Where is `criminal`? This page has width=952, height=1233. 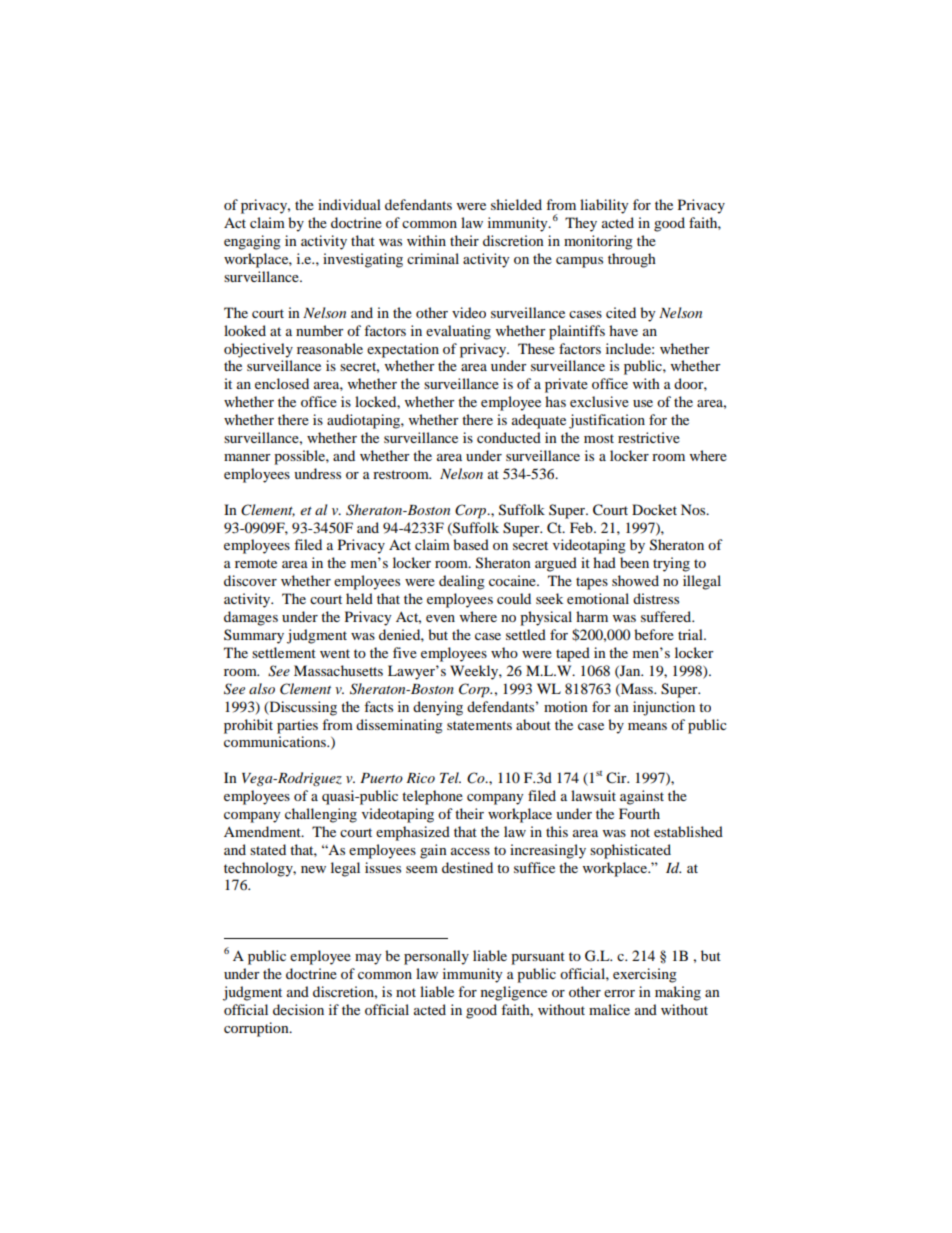 criminal is located at coordinates (433, 258).
